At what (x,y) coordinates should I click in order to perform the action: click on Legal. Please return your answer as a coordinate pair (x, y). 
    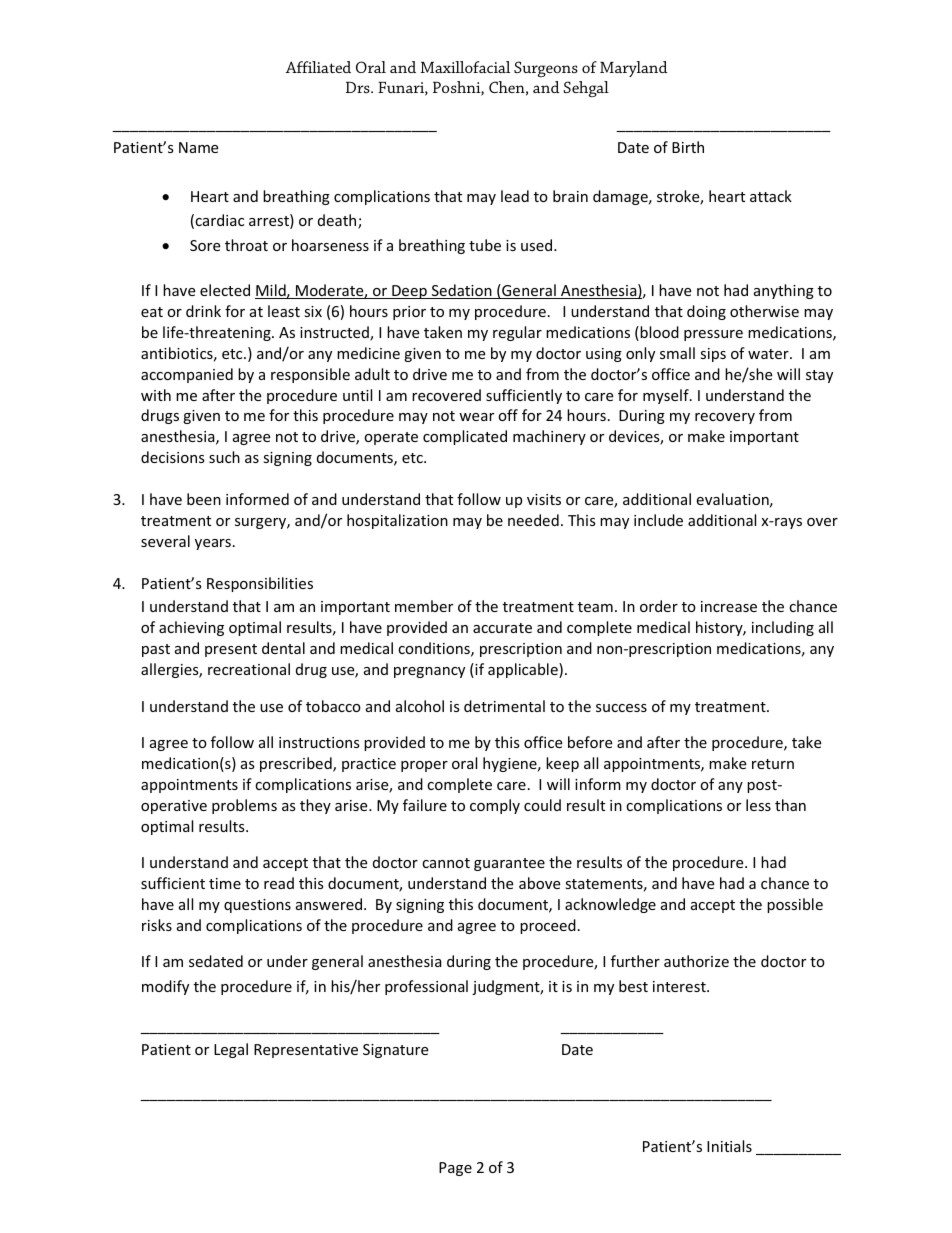
    Looking at the image, I should click on (231, 1050).
